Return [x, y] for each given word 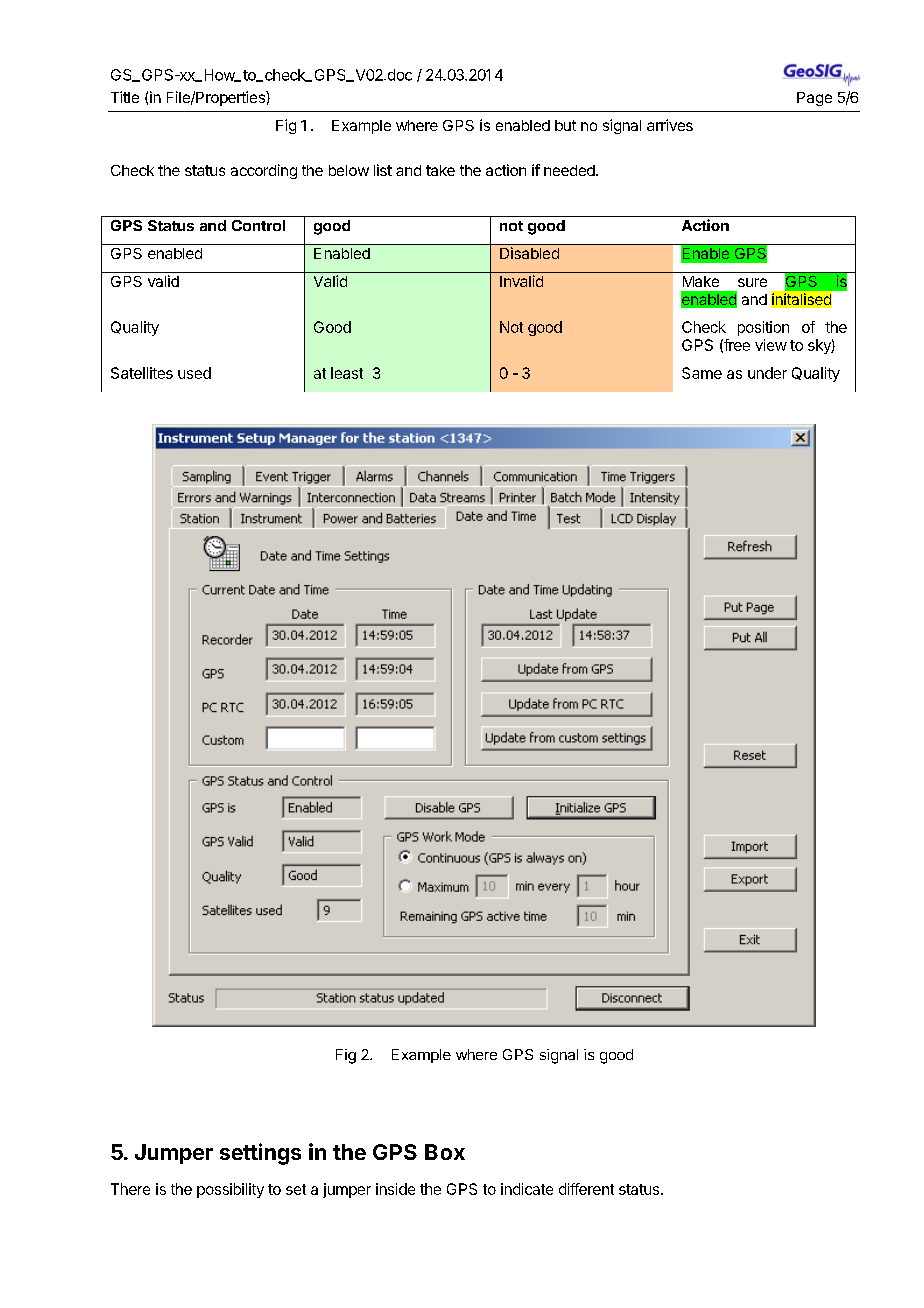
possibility [230, 1190]
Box [445, 1152]
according [264, 171]
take [440, 170]
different [586, 1189]
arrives [670, 125]
